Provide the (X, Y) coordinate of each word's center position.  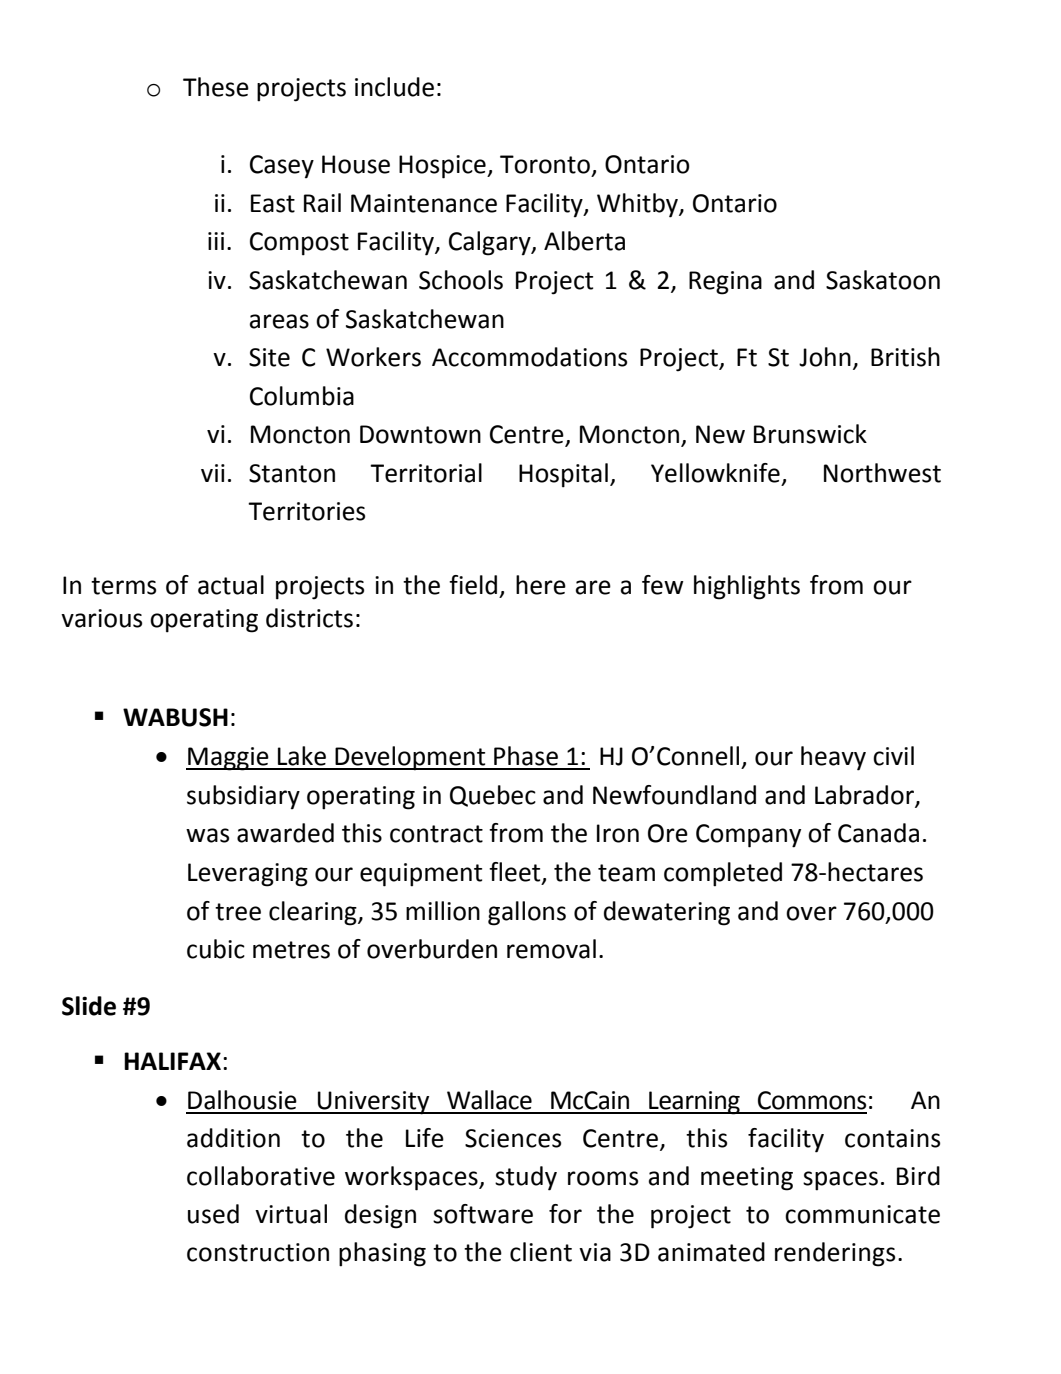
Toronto (545, 164)
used (213, 1214)
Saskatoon (883, 280)
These (216, 87)
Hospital (563, 475)
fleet (516, 873)
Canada (878, 833)
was (207, 835)
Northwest (882, 473)
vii (213, 473)
